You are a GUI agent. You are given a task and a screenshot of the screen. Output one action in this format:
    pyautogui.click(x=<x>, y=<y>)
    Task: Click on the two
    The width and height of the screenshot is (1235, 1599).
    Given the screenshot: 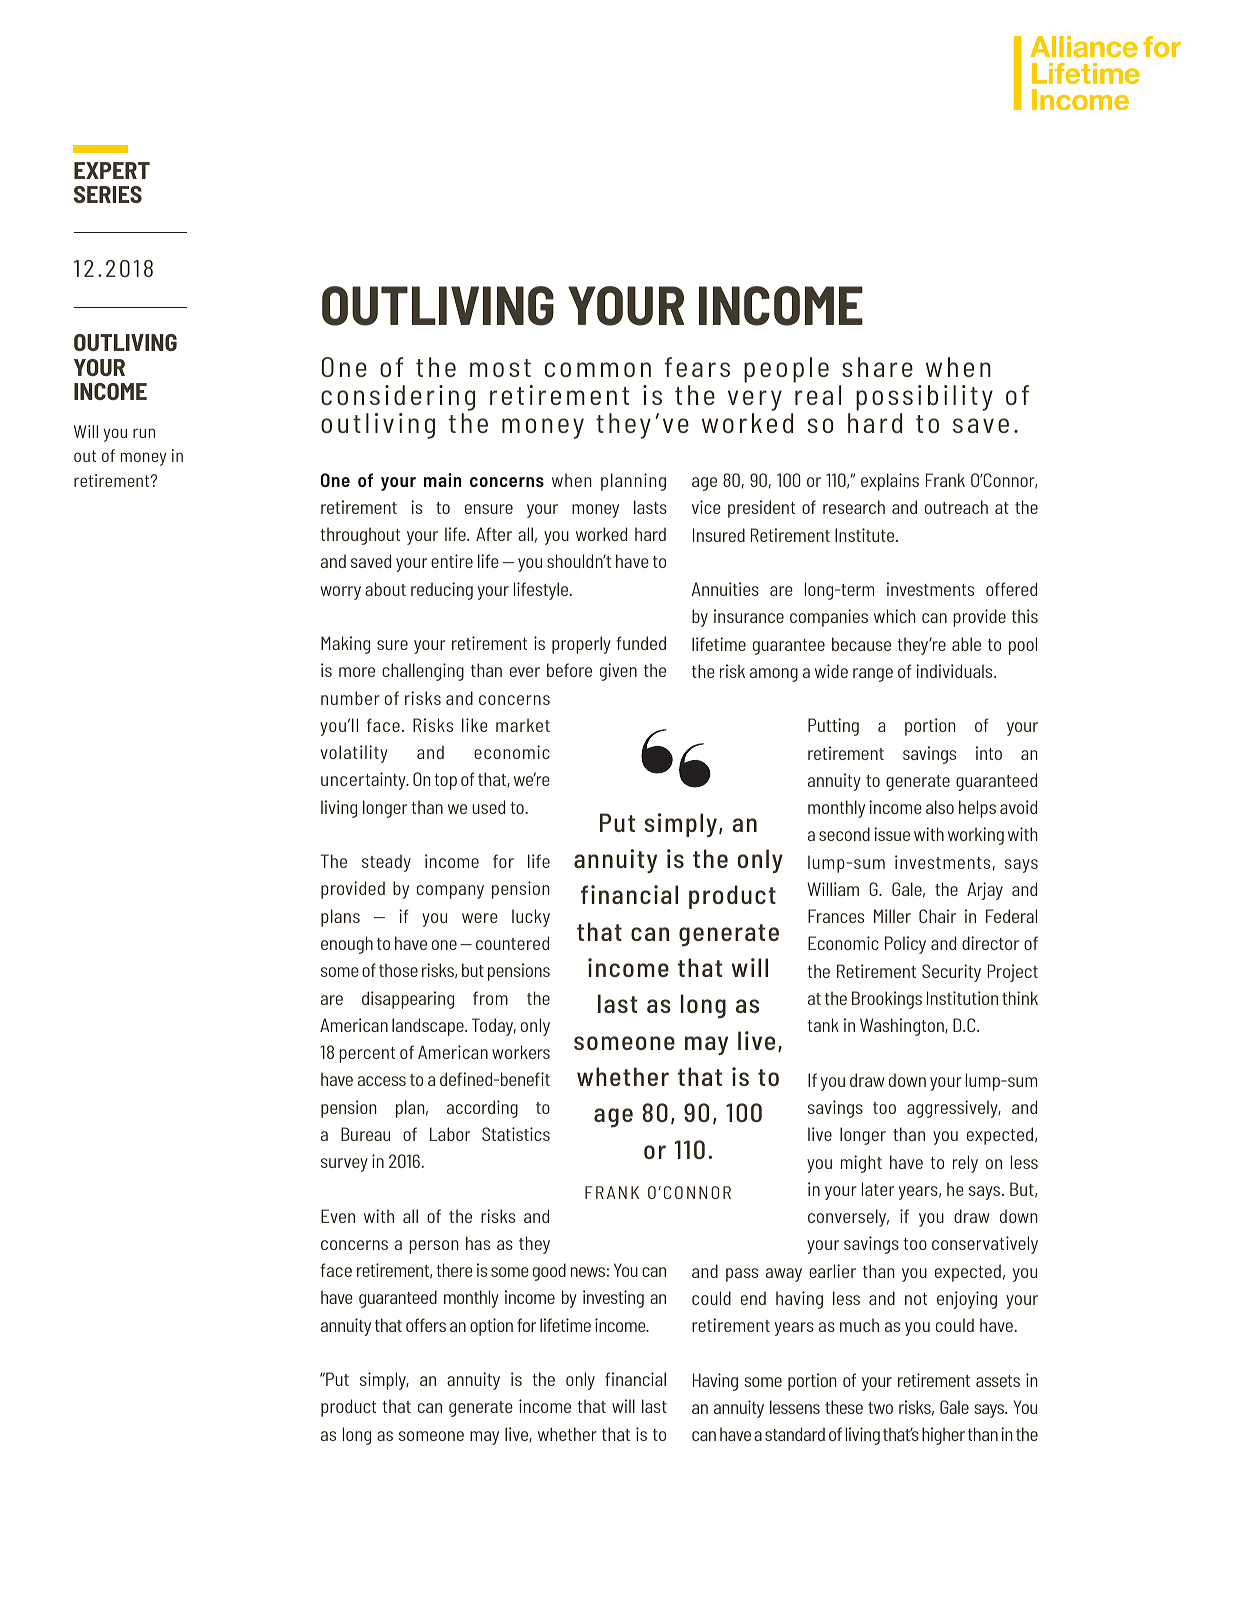 What is the action you would take?
    pyautogui.click(x=880, y=1408)
